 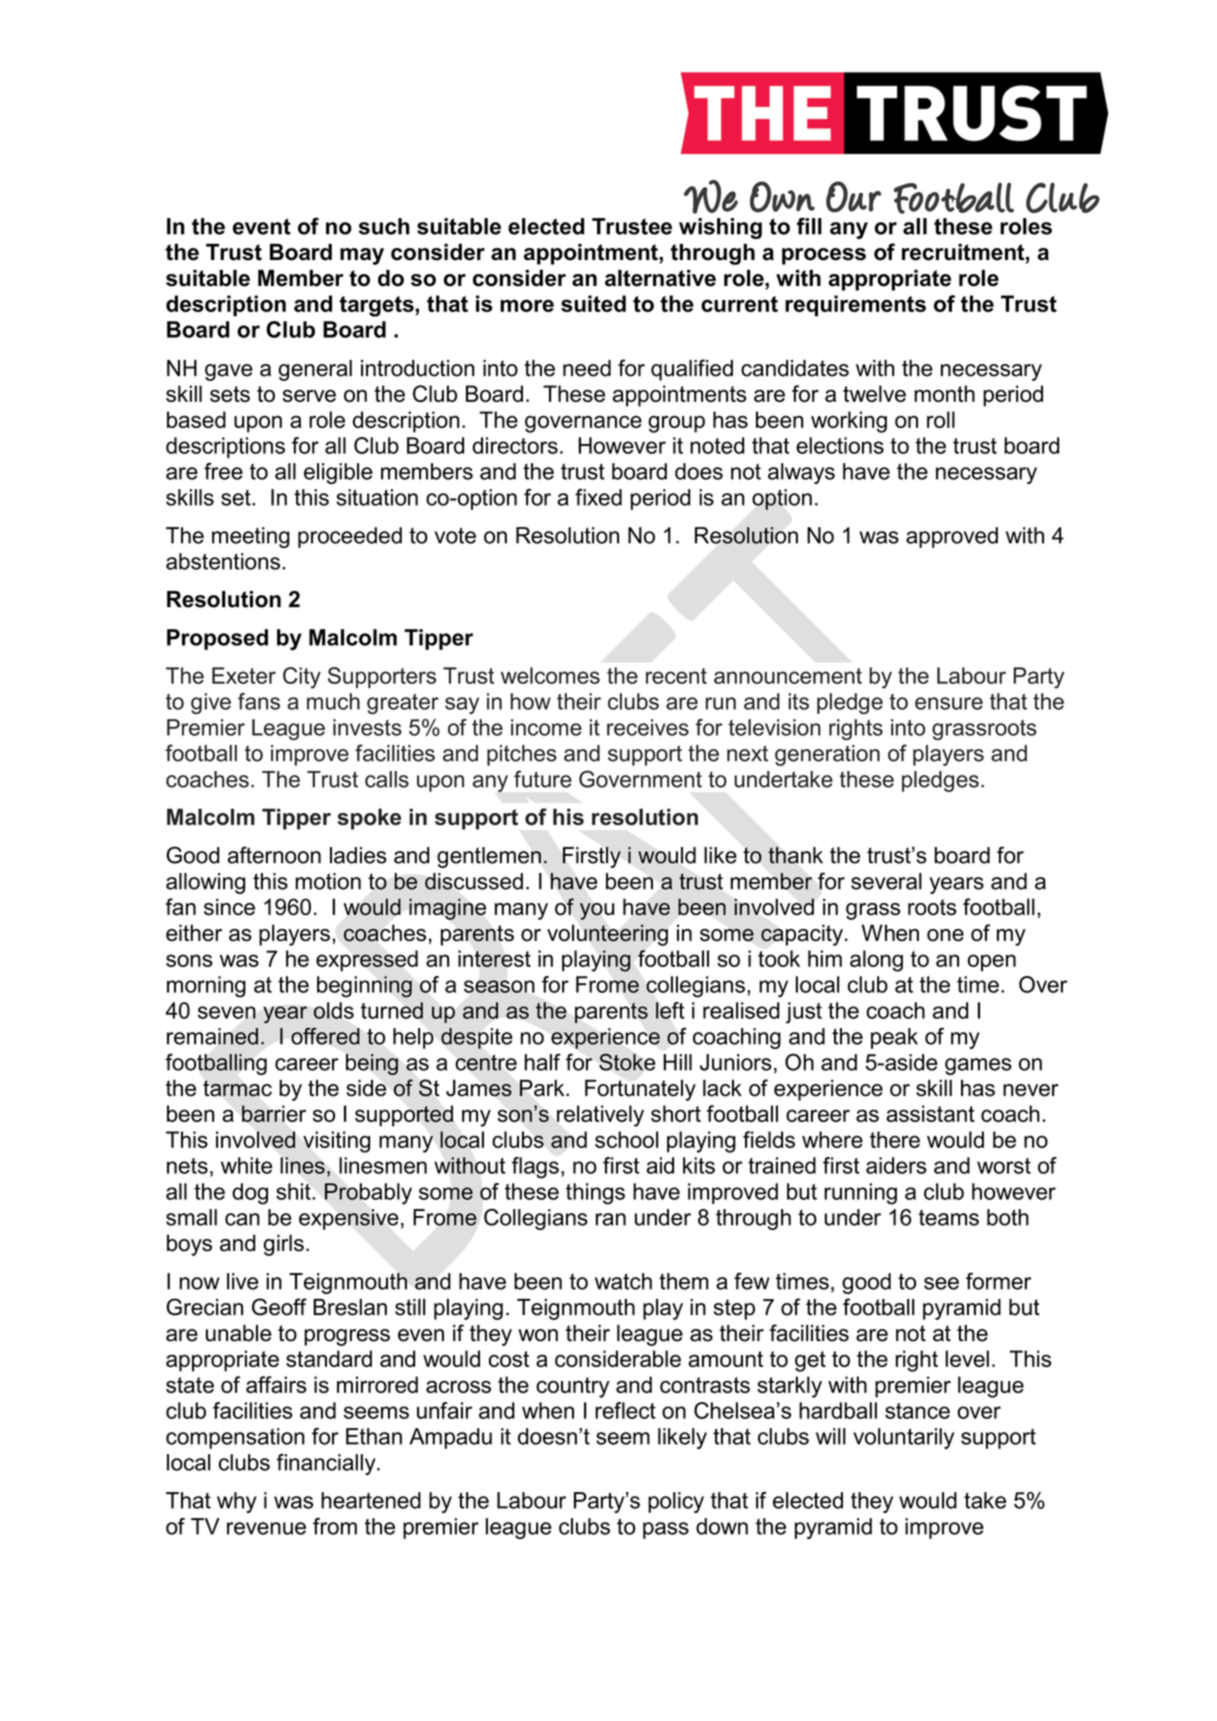 What do you see at coordinates (886, 881) in the document?
I see `several` at bounding box center [886, 881].
